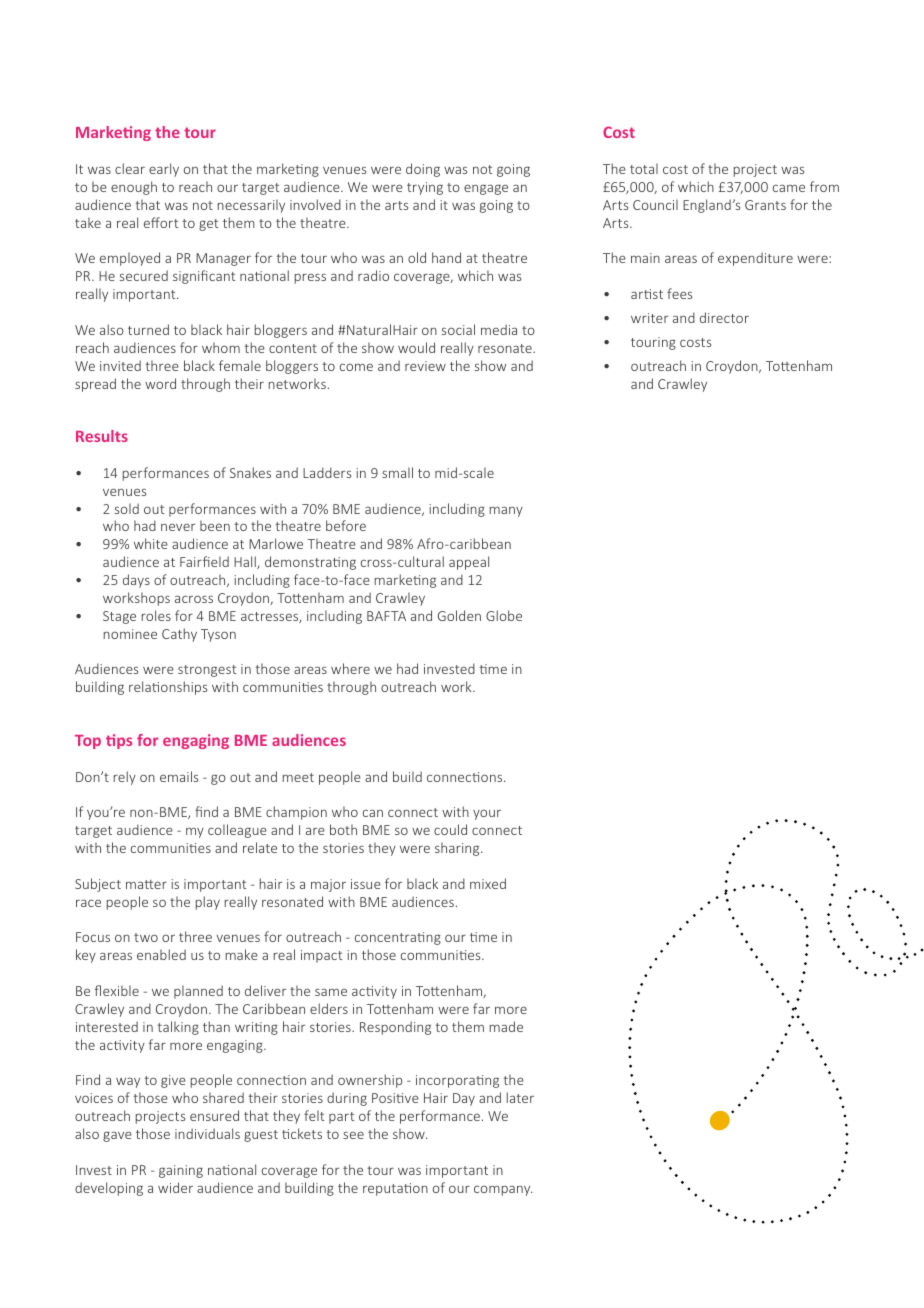  What do you see at coordinates (459, 615) in the screenshot?
I see `Golden` at bounding box center [459, 615].
